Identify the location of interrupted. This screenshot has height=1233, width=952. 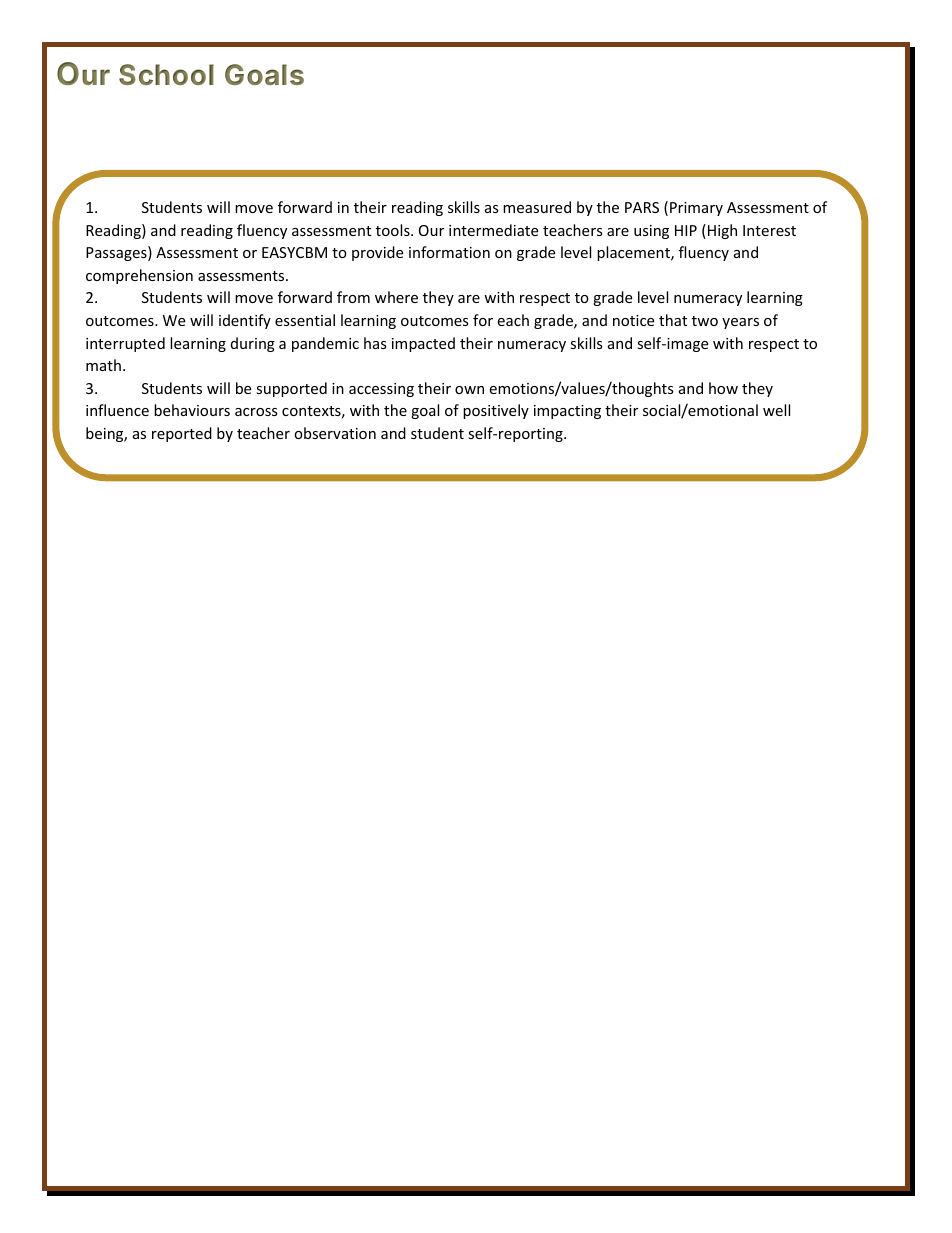
(125, 344).
